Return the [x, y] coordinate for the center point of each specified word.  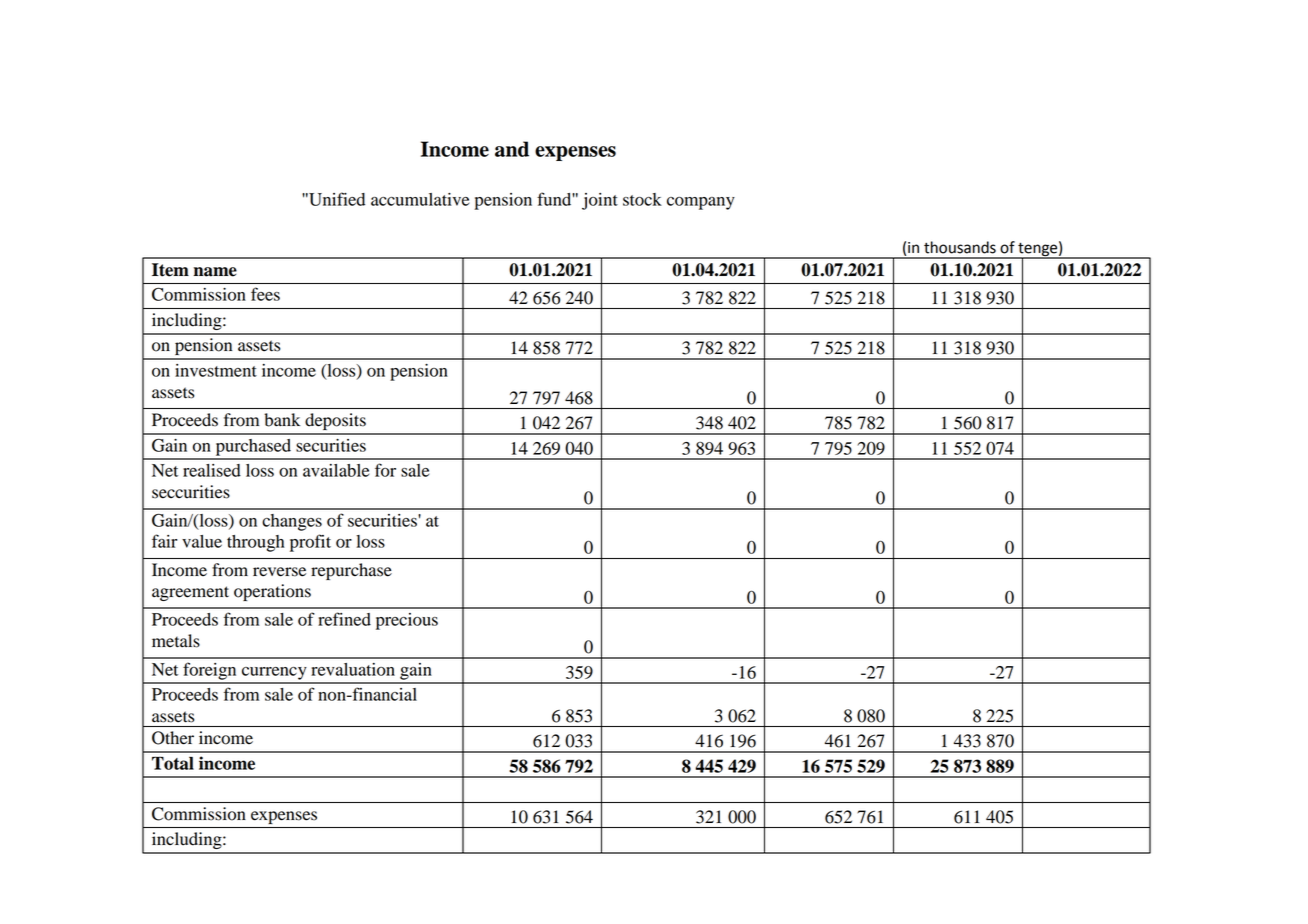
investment [216, 370]
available [336, 470]
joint [600, 201]
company [701, 203]
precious [407, 621]
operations [272, 592]
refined [344, 619]
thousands [960, 247]
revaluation [353, 669]
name [215, 272]
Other [173, 738]
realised [212, 470]
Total [173, 763]
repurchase [351, 571]
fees [265, 294]
